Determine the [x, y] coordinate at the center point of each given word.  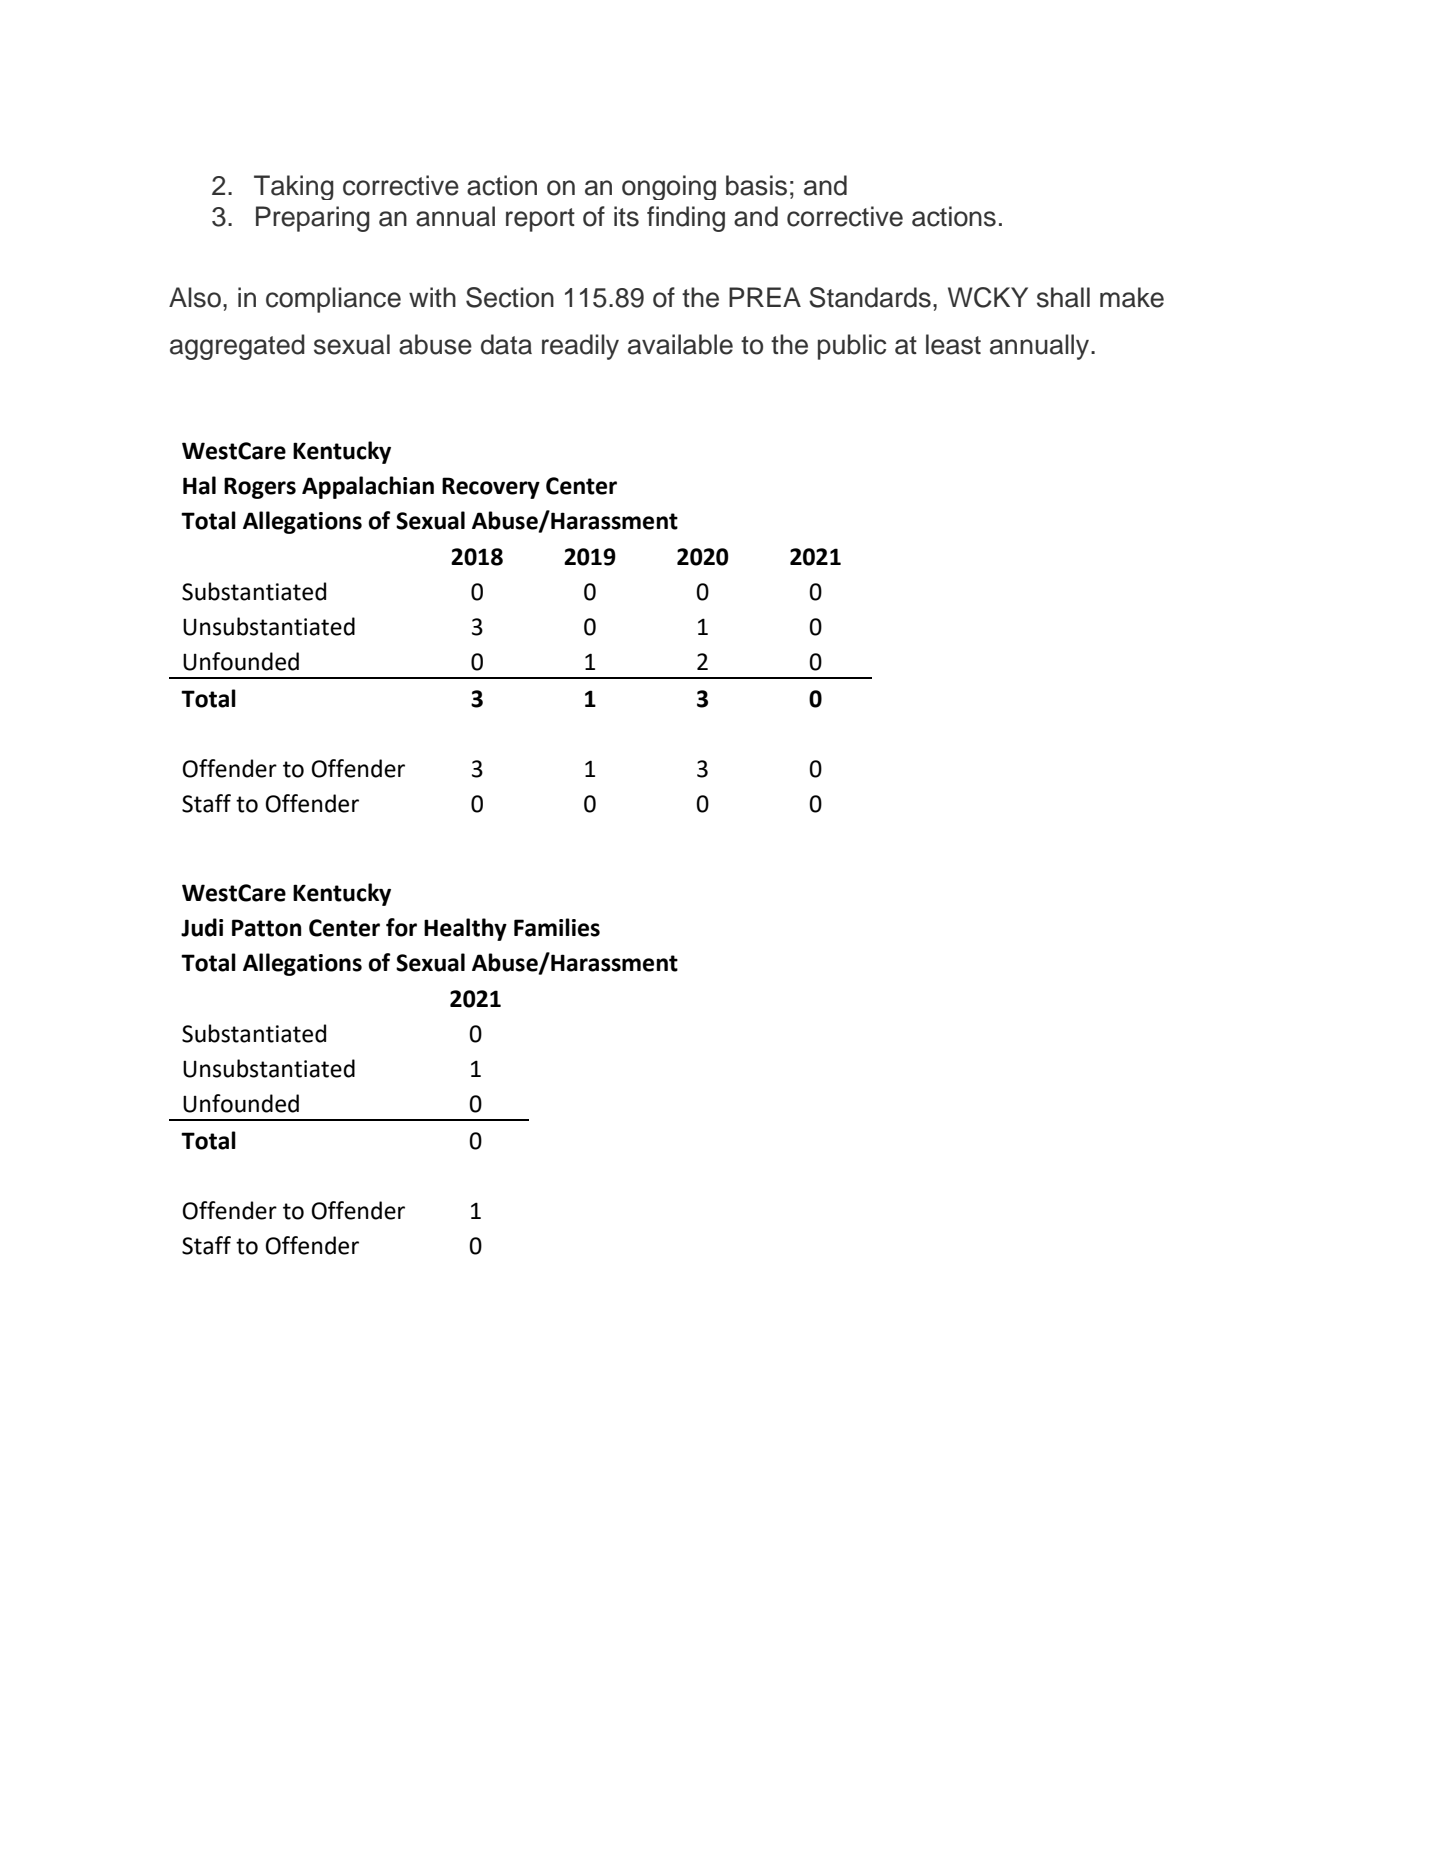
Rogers [260, 488]
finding [686, 219]
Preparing [313, 219]
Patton [266, 928]
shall [1063, 297]
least [953, 344]
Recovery [491, 488]
